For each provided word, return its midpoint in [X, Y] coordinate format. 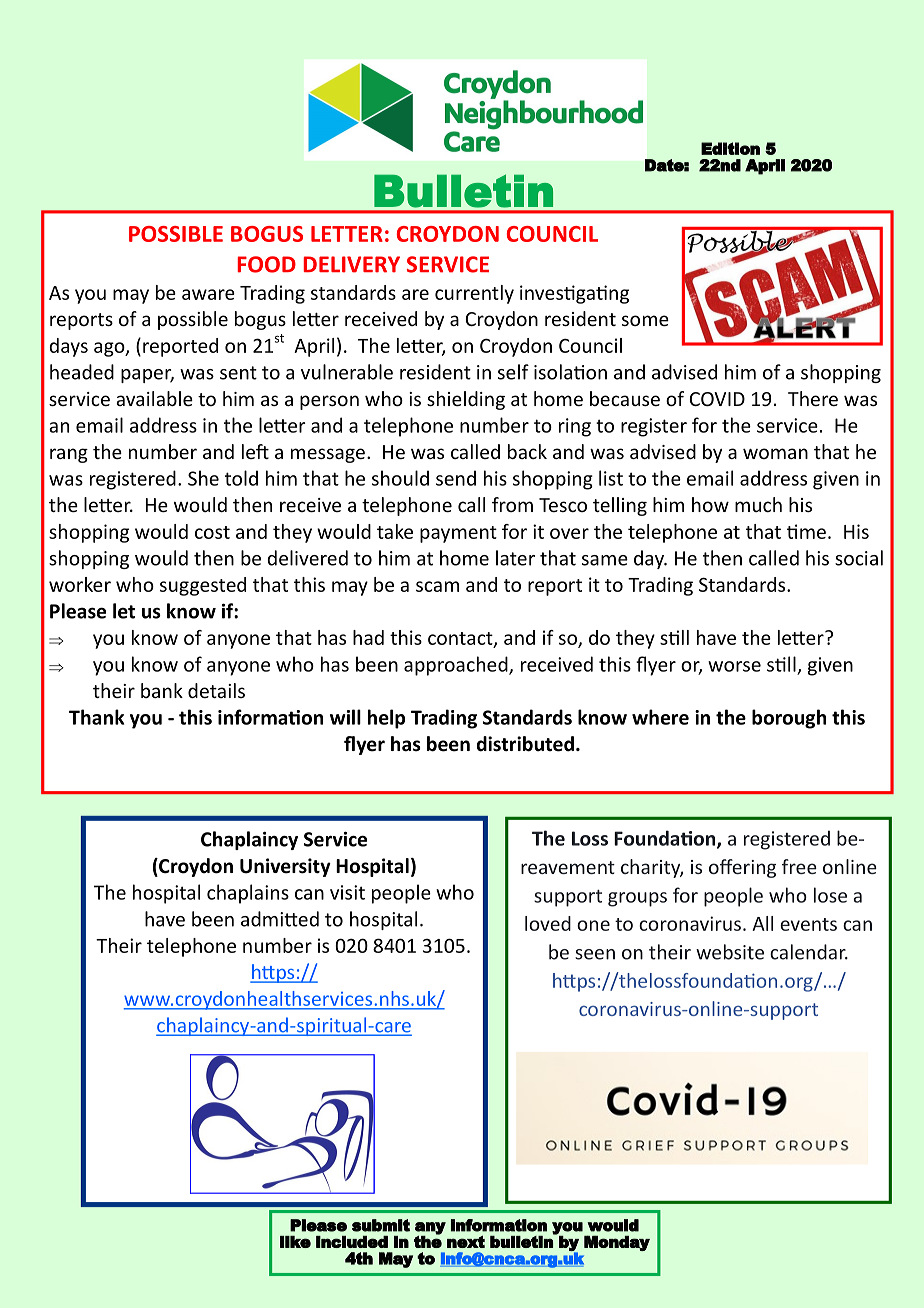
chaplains [248, 894]
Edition [730, 148]
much [758, 504]
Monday [617, 1243]
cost [212, 532]
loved [548, 923]
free [799, 866]
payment [458, 534]
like [295, 1242]
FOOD [266, 264]
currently [474, 294]
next [466, 1241]
